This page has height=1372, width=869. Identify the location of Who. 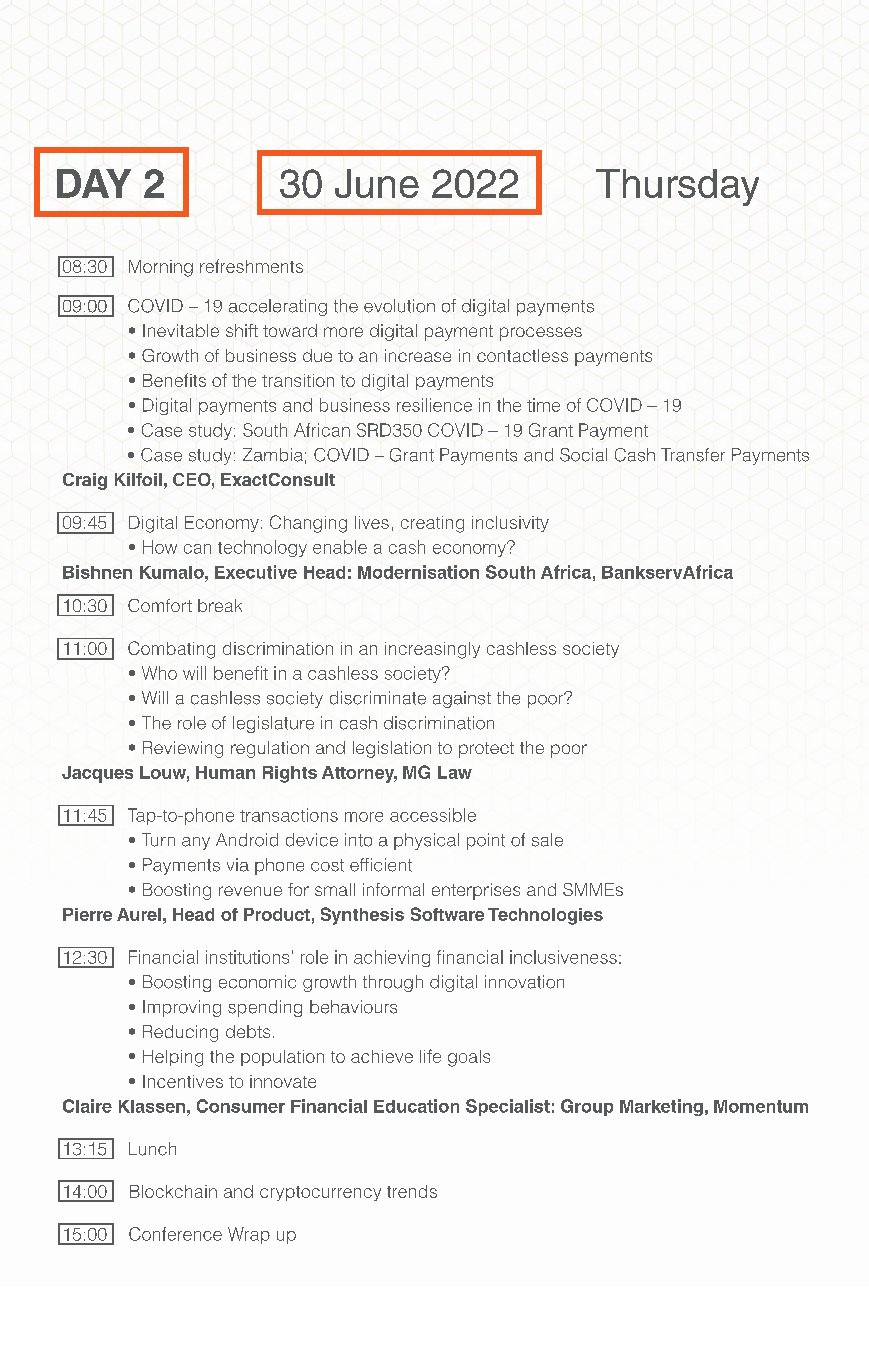
(159, 673).
